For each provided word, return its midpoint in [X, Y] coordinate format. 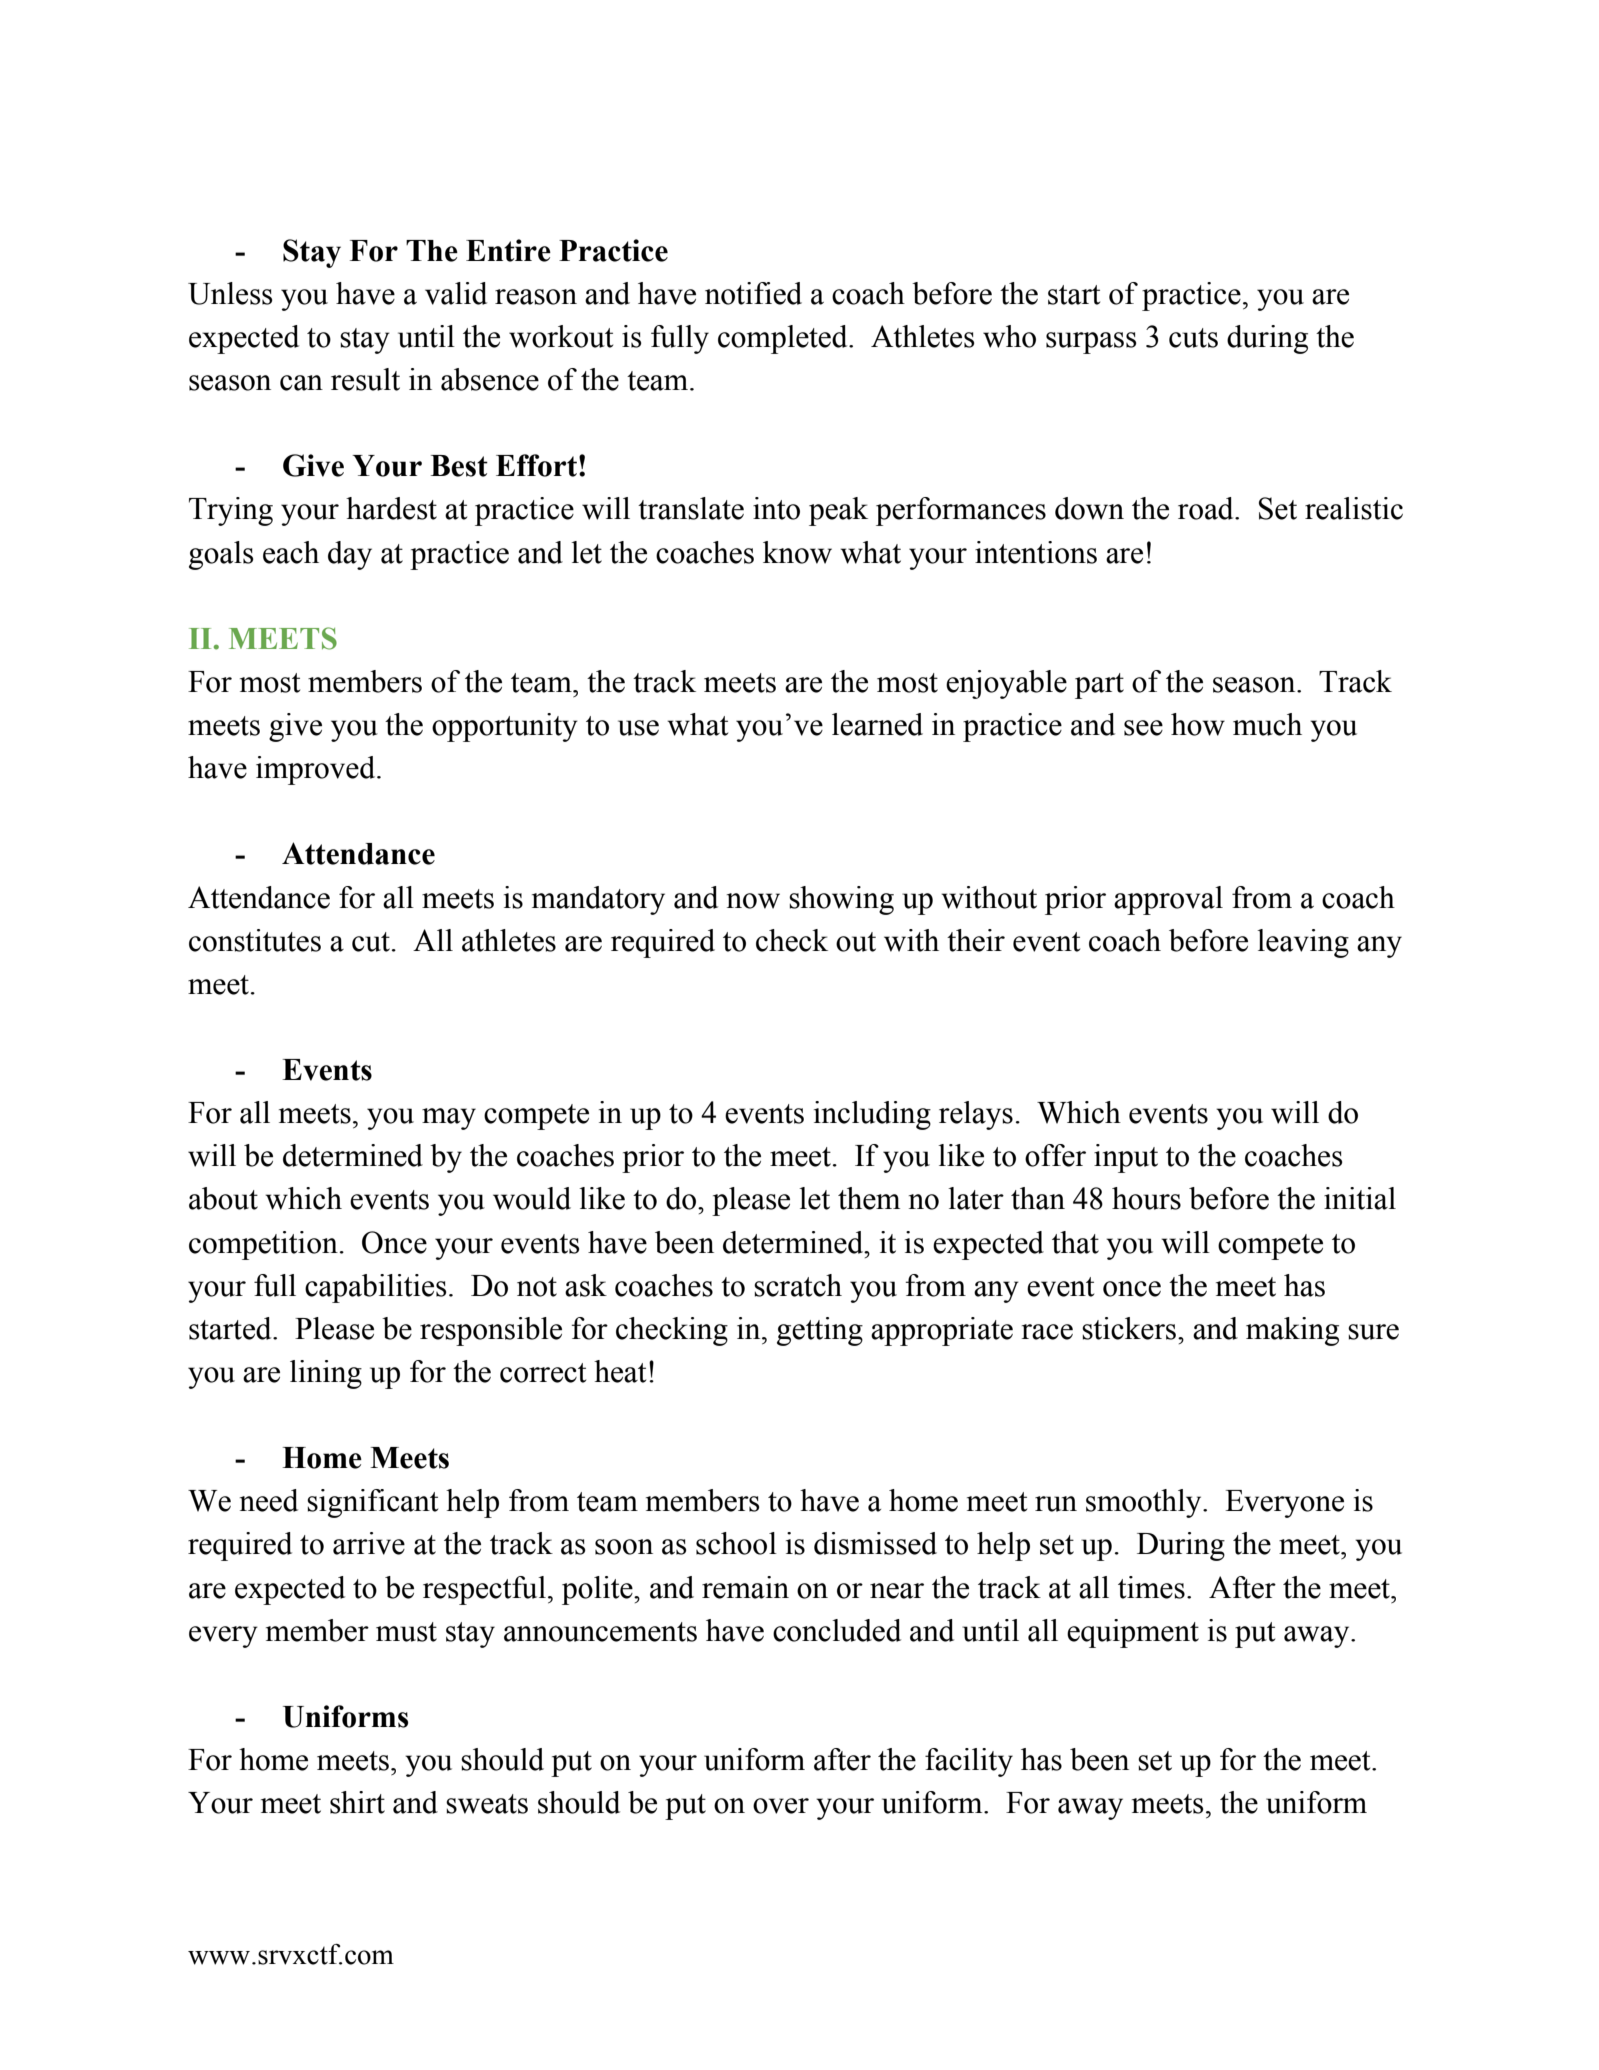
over [781, 1806]
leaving [1303, 943]
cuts [1193, 338]
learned [877, 724]
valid [456, 293]
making [1292, 1331]
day [350, 555]
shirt [357, 1802]
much [1267, 724]
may [449, 1119]
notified [753, 293]
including [872, 1115]
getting [820, 1331]
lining [326, 1374]
